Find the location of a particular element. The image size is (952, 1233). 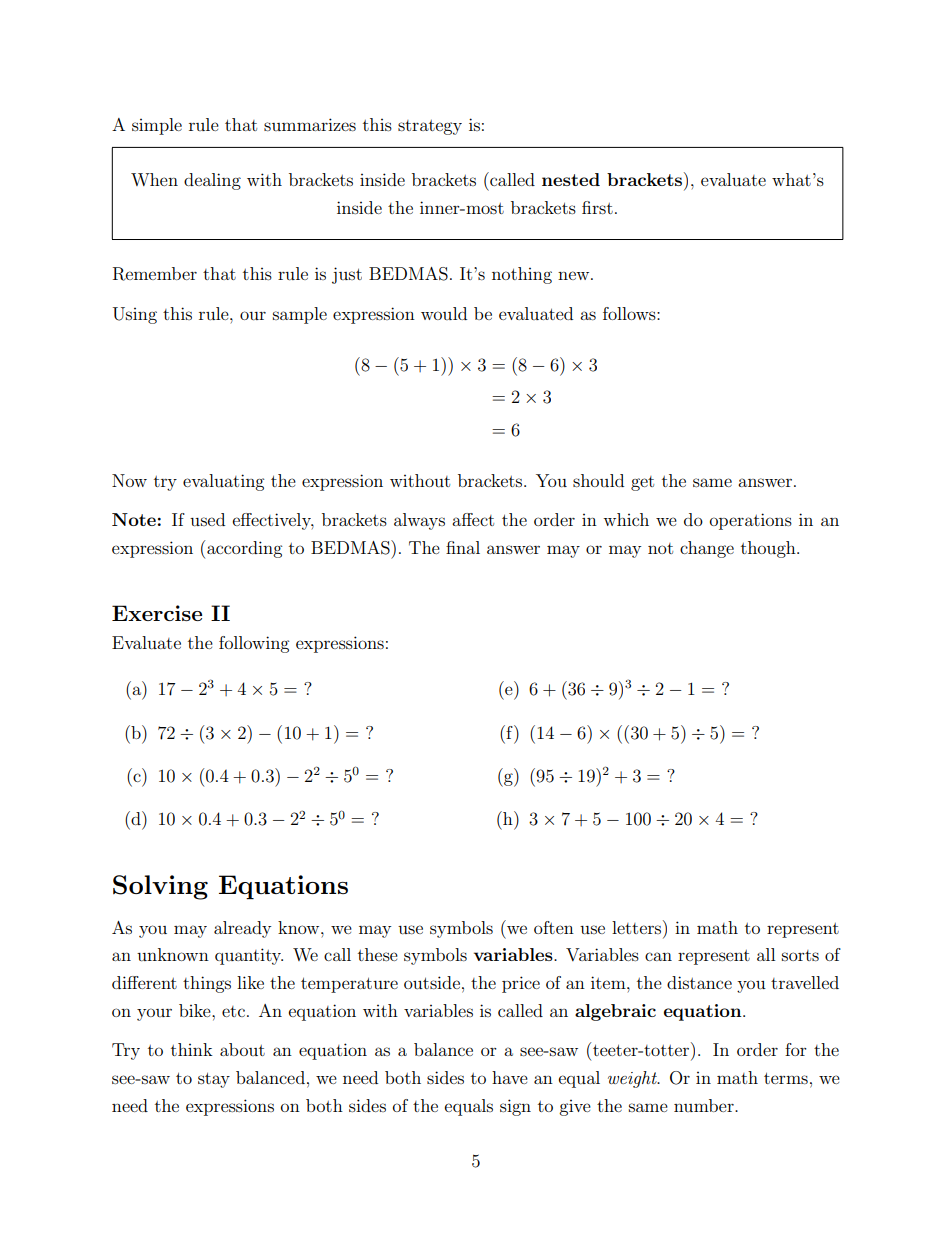

stay is located at coordinates (214, 1080).
